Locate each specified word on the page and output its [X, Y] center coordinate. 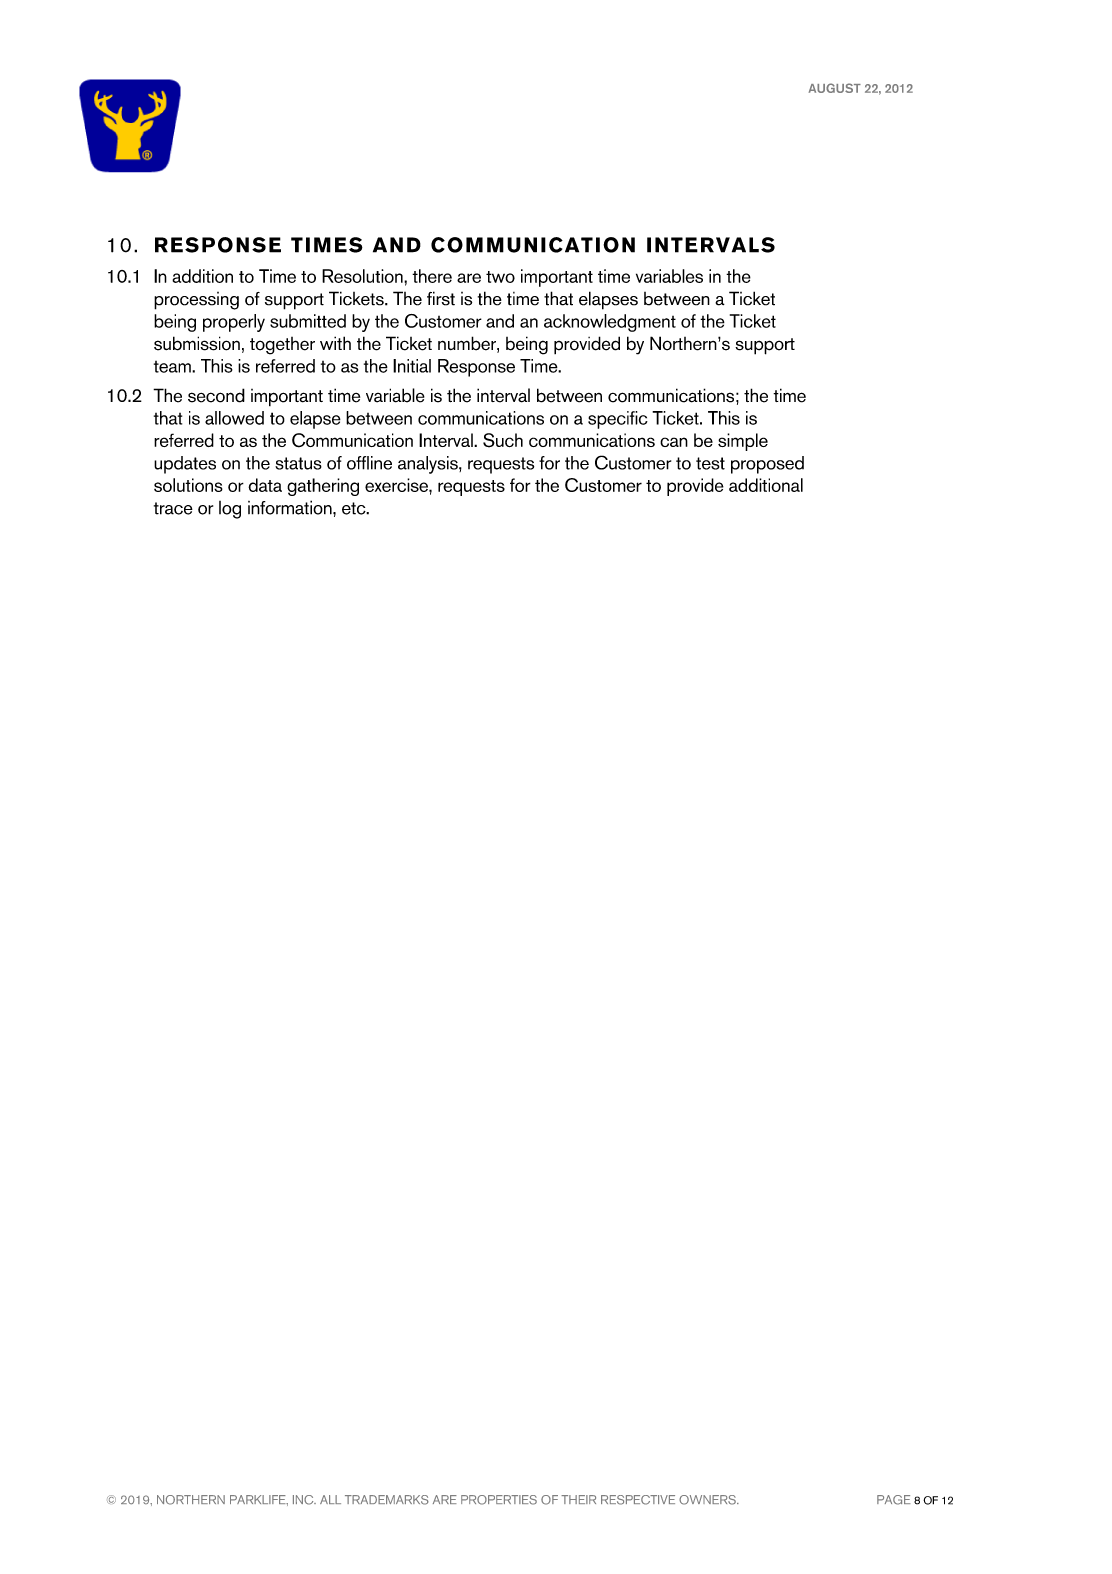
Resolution [363, 276]
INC [304, 1500]
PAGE [893, 1500]
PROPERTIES [499, 1500]
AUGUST [835, 88]
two [500, 277]
